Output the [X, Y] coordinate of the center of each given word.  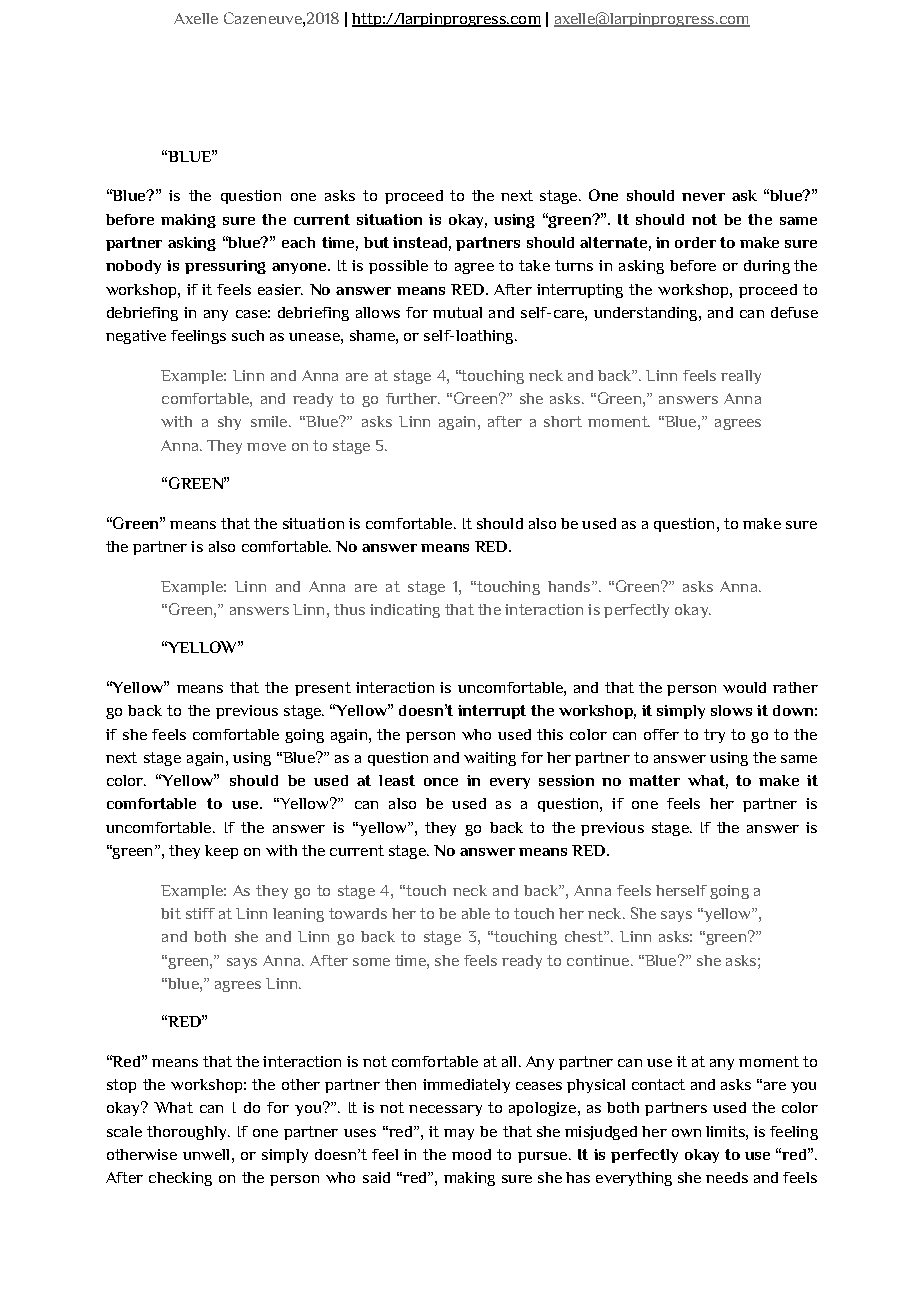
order [695, 242]
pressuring [225, 267]
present [323, 689]
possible [398, 267]
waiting [490, 759]
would [744, 687]
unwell [206, 1154]
